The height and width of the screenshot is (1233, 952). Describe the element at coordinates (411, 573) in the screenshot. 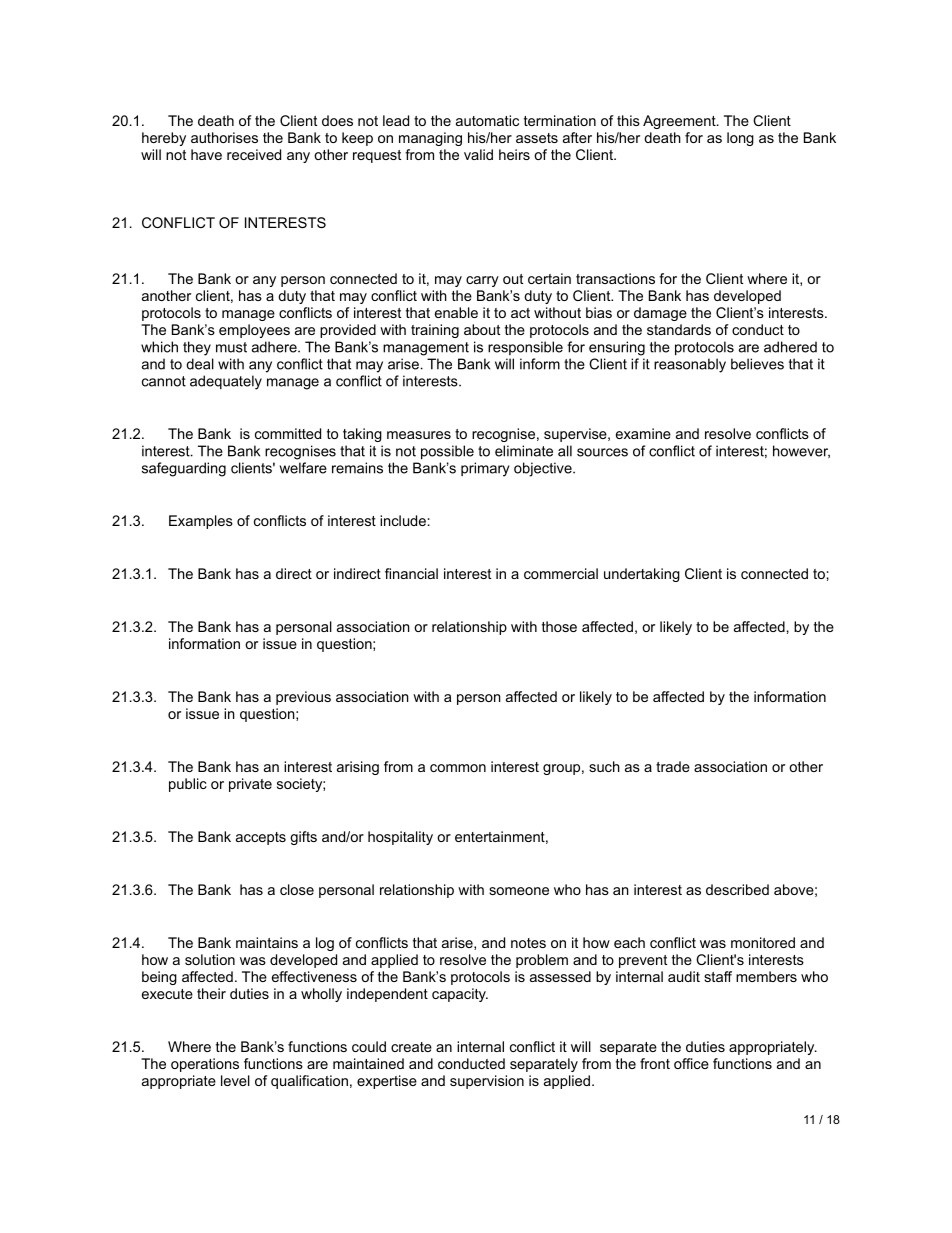

I see `financial` at that location.
